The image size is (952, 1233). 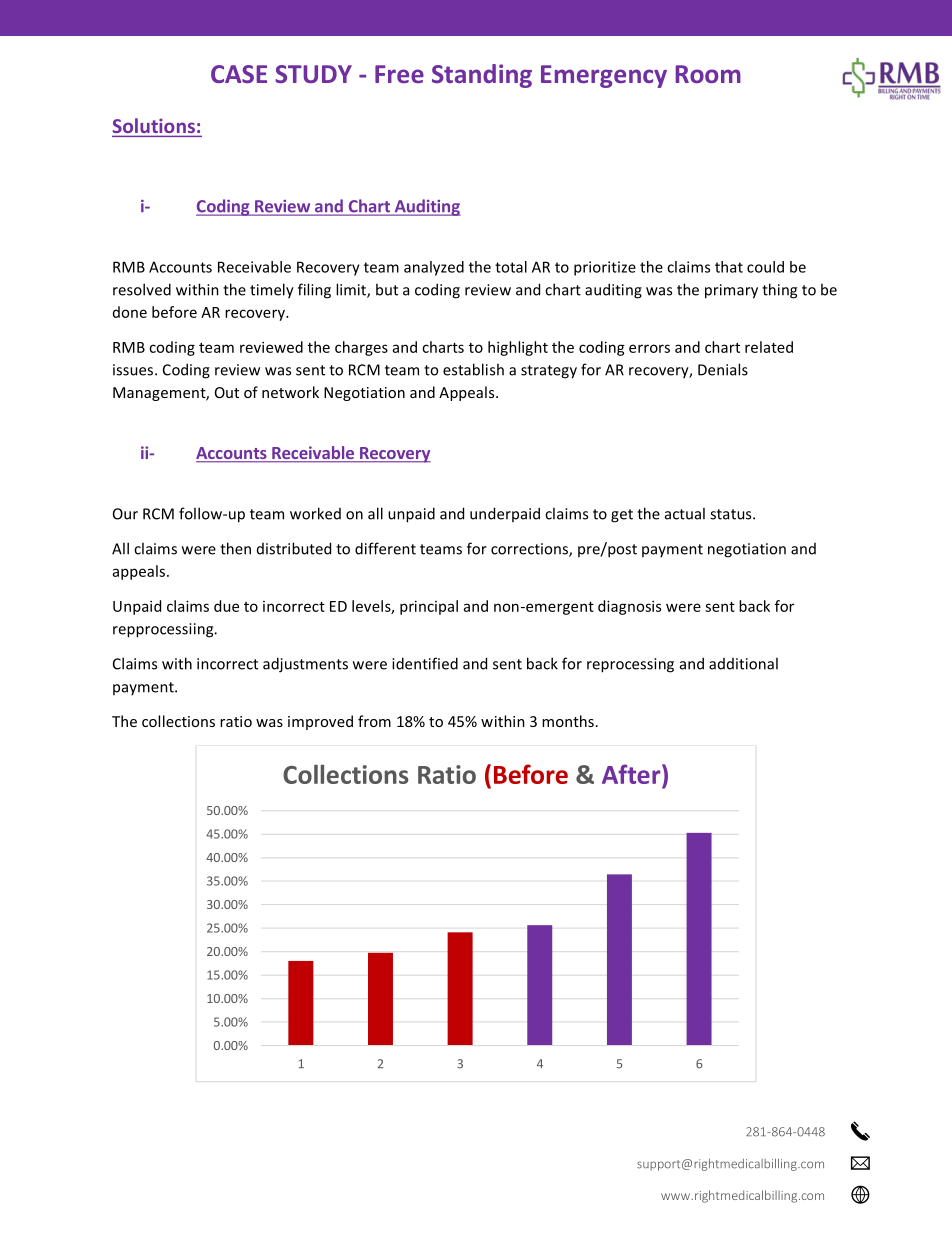 What do you see at coordinates (482, 76) in the document?
I see `Standing` at bounding box center [482, 76].
